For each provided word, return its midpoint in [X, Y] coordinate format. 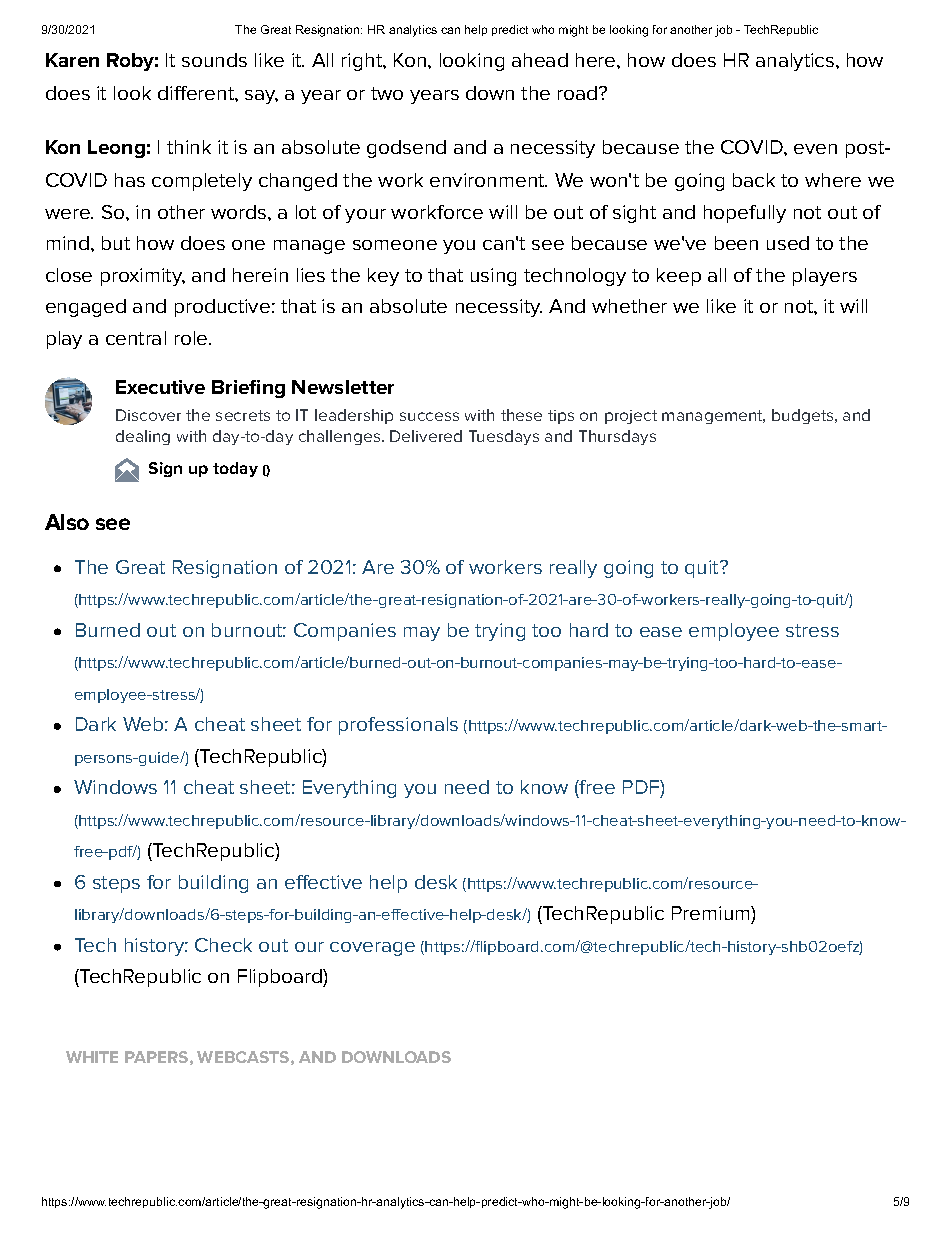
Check [223, 945]
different [197, 93]
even [815, 149]
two [387, 93]
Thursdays [617, 437]
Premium [712, 915]
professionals [398, 726]
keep [679, 277]
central [136, 338]
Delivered [426, 436]
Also [67, 522]
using [493, 277]
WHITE [92, 1057]
